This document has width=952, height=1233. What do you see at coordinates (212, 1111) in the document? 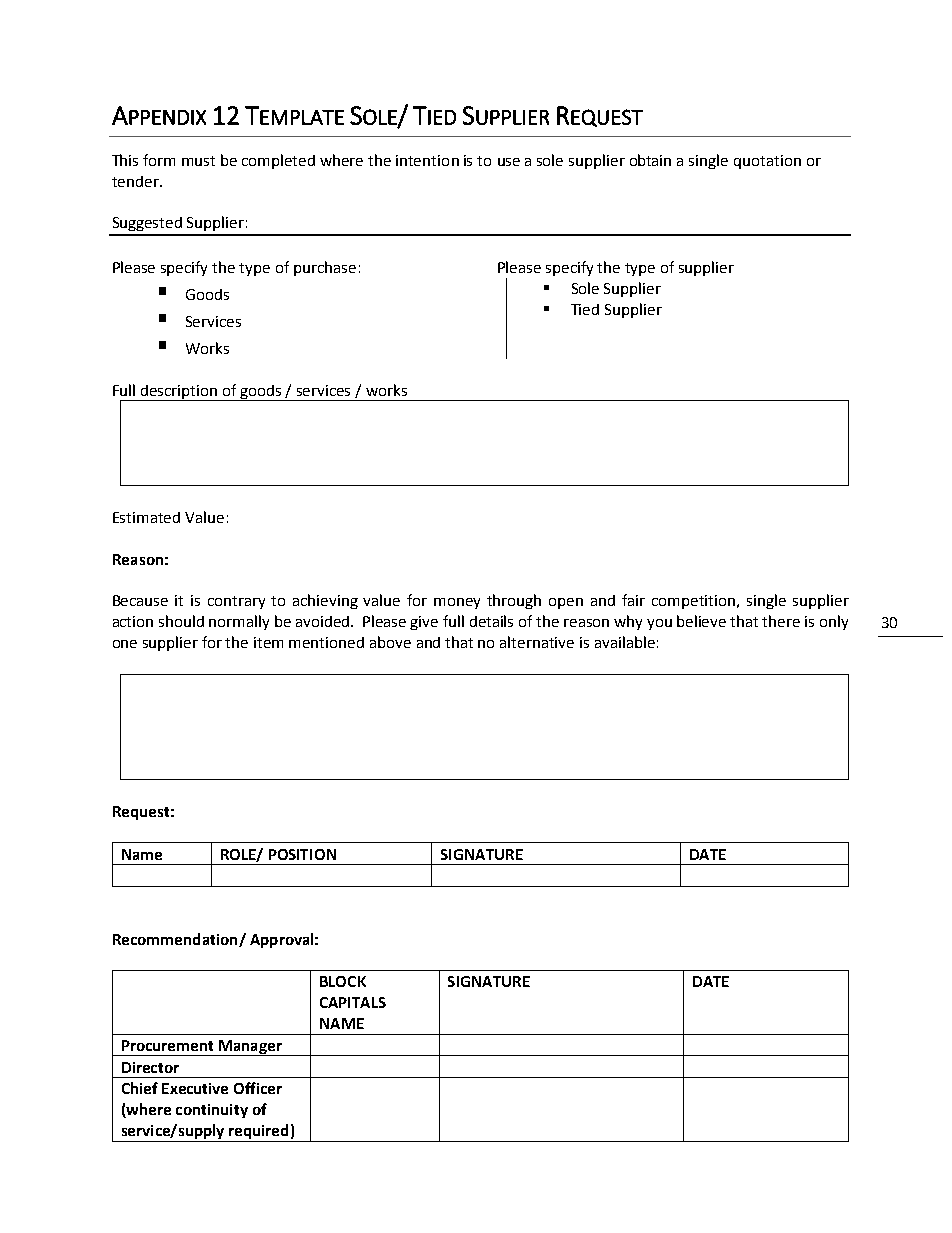
I see `continuity` at bounding box center [212, 1111].
